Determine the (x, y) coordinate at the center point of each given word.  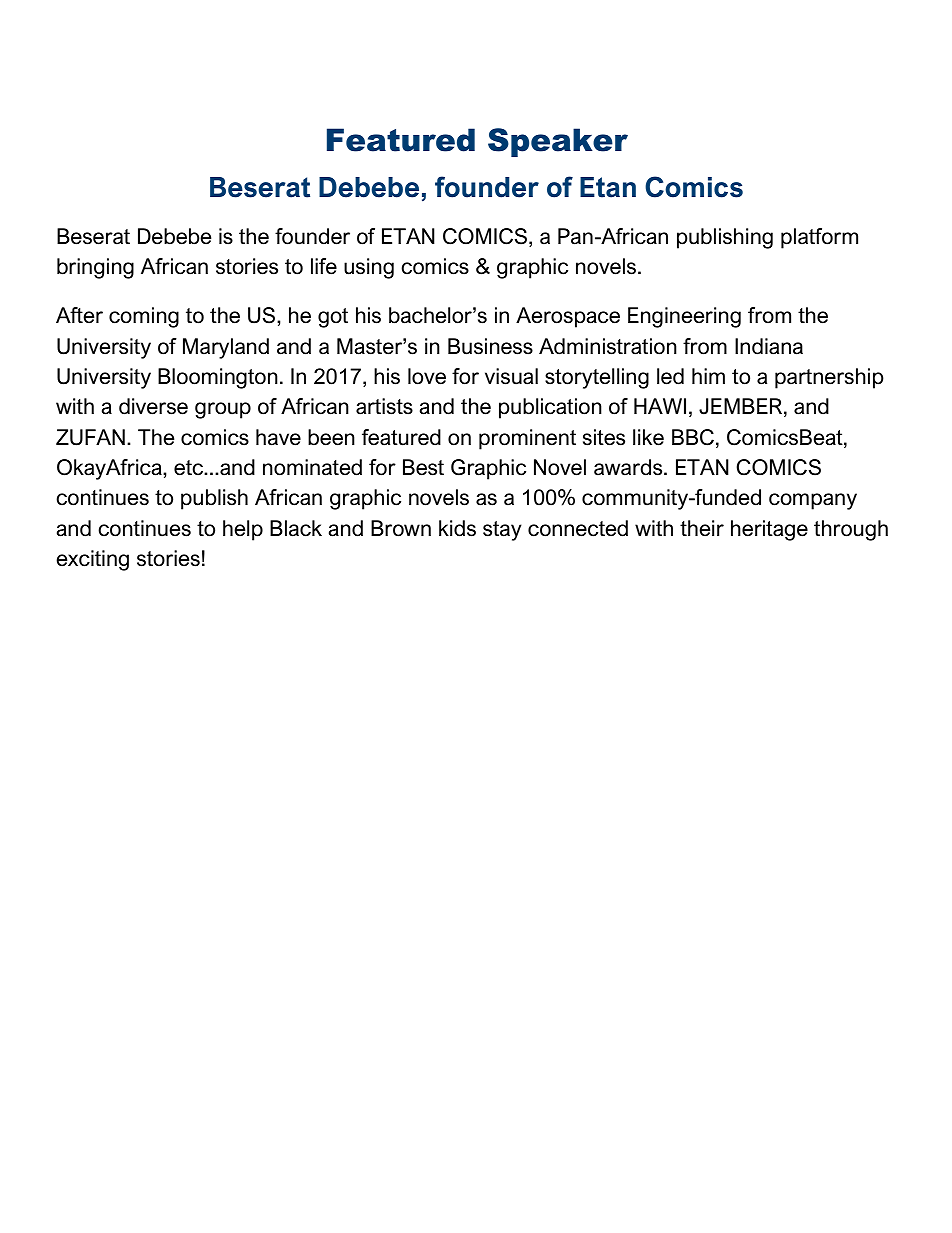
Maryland (226, 348)
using (369, 268)
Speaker (558, 142)
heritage (769, 530)
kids (457, 528)
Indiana (769, 346)
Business (490, 346)
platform (819, 238)
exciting (92, 560)
